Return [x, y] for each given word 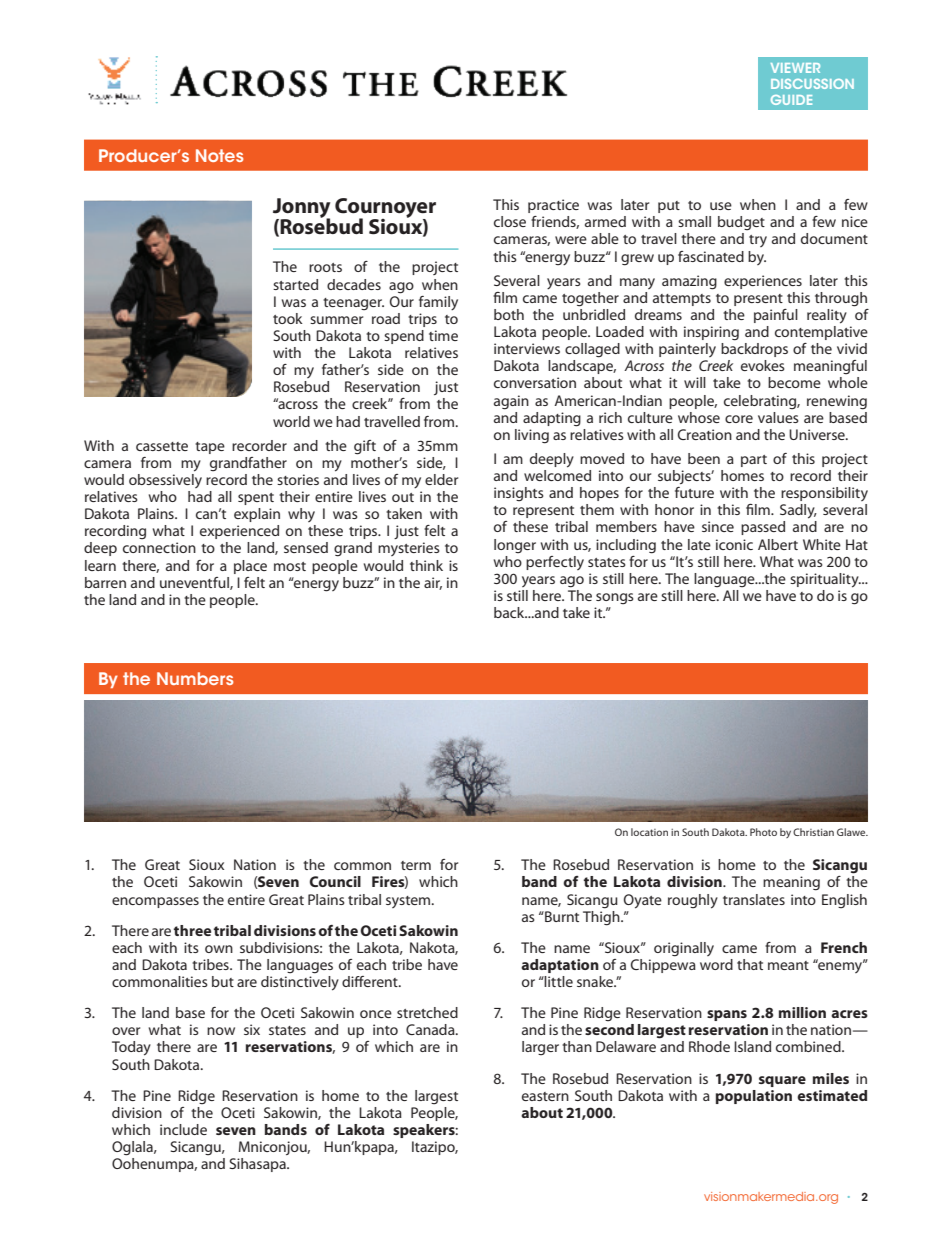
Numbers [195, 678]
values [778, 417]
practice [553, 206]
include [183, 1129]
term [416, 865]
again [511, 402]
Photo [763, 832]
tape [210, 448]
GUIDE [791, 100]
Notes [219, 155]
